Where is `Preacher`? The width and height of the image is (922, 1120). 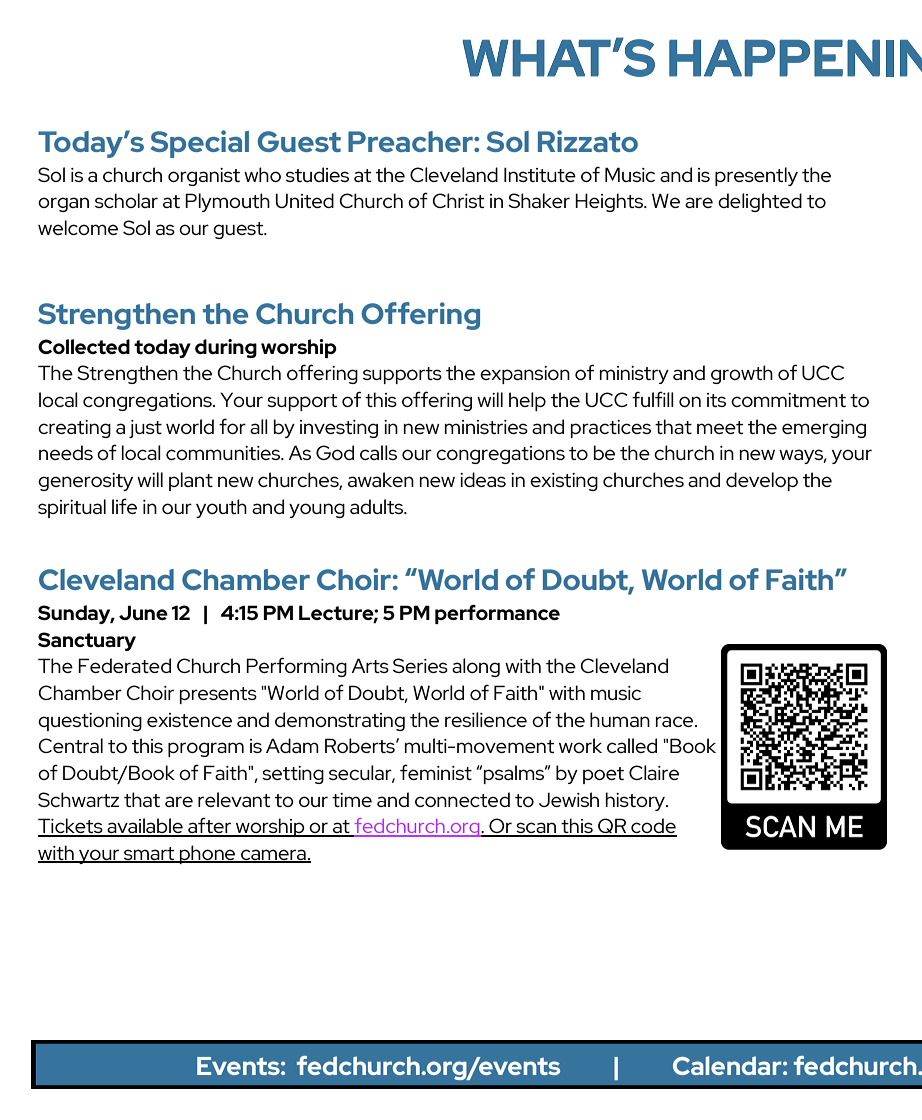
Preacher is located at coordinates (411, 141).
